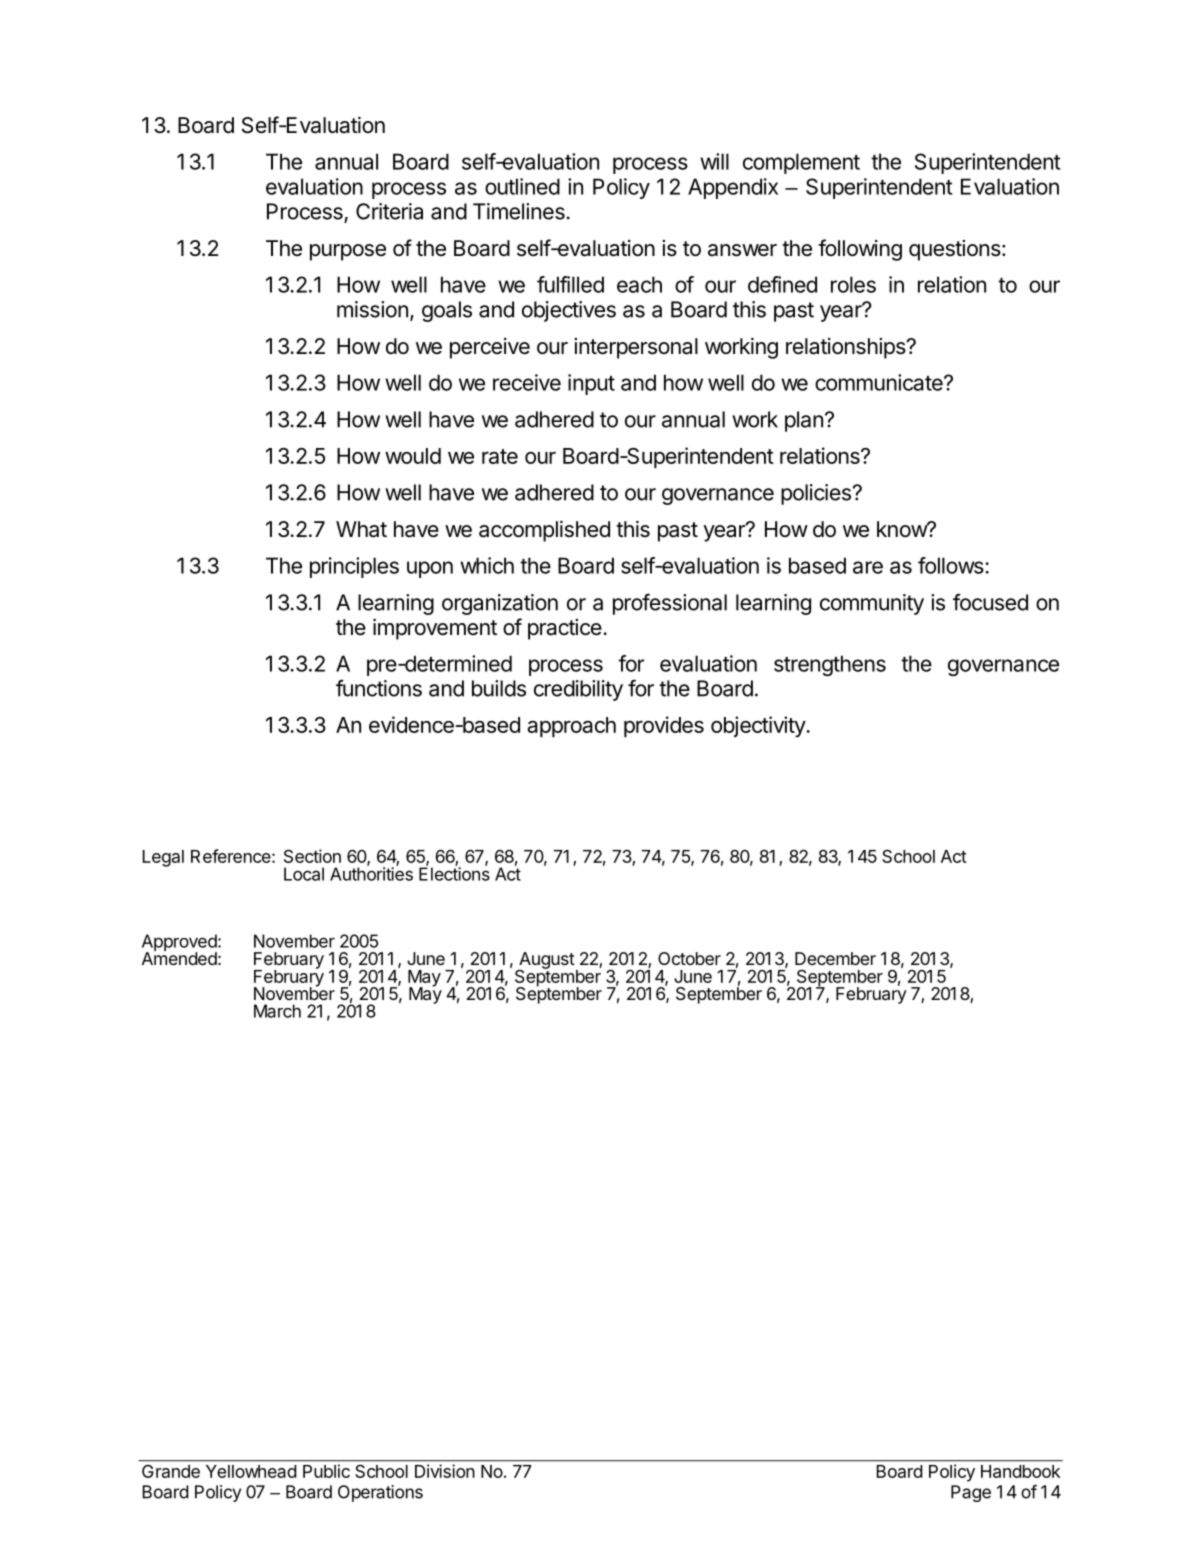 The image size is (1201, 1554). I want to click on purpose, so click(348, 252).
